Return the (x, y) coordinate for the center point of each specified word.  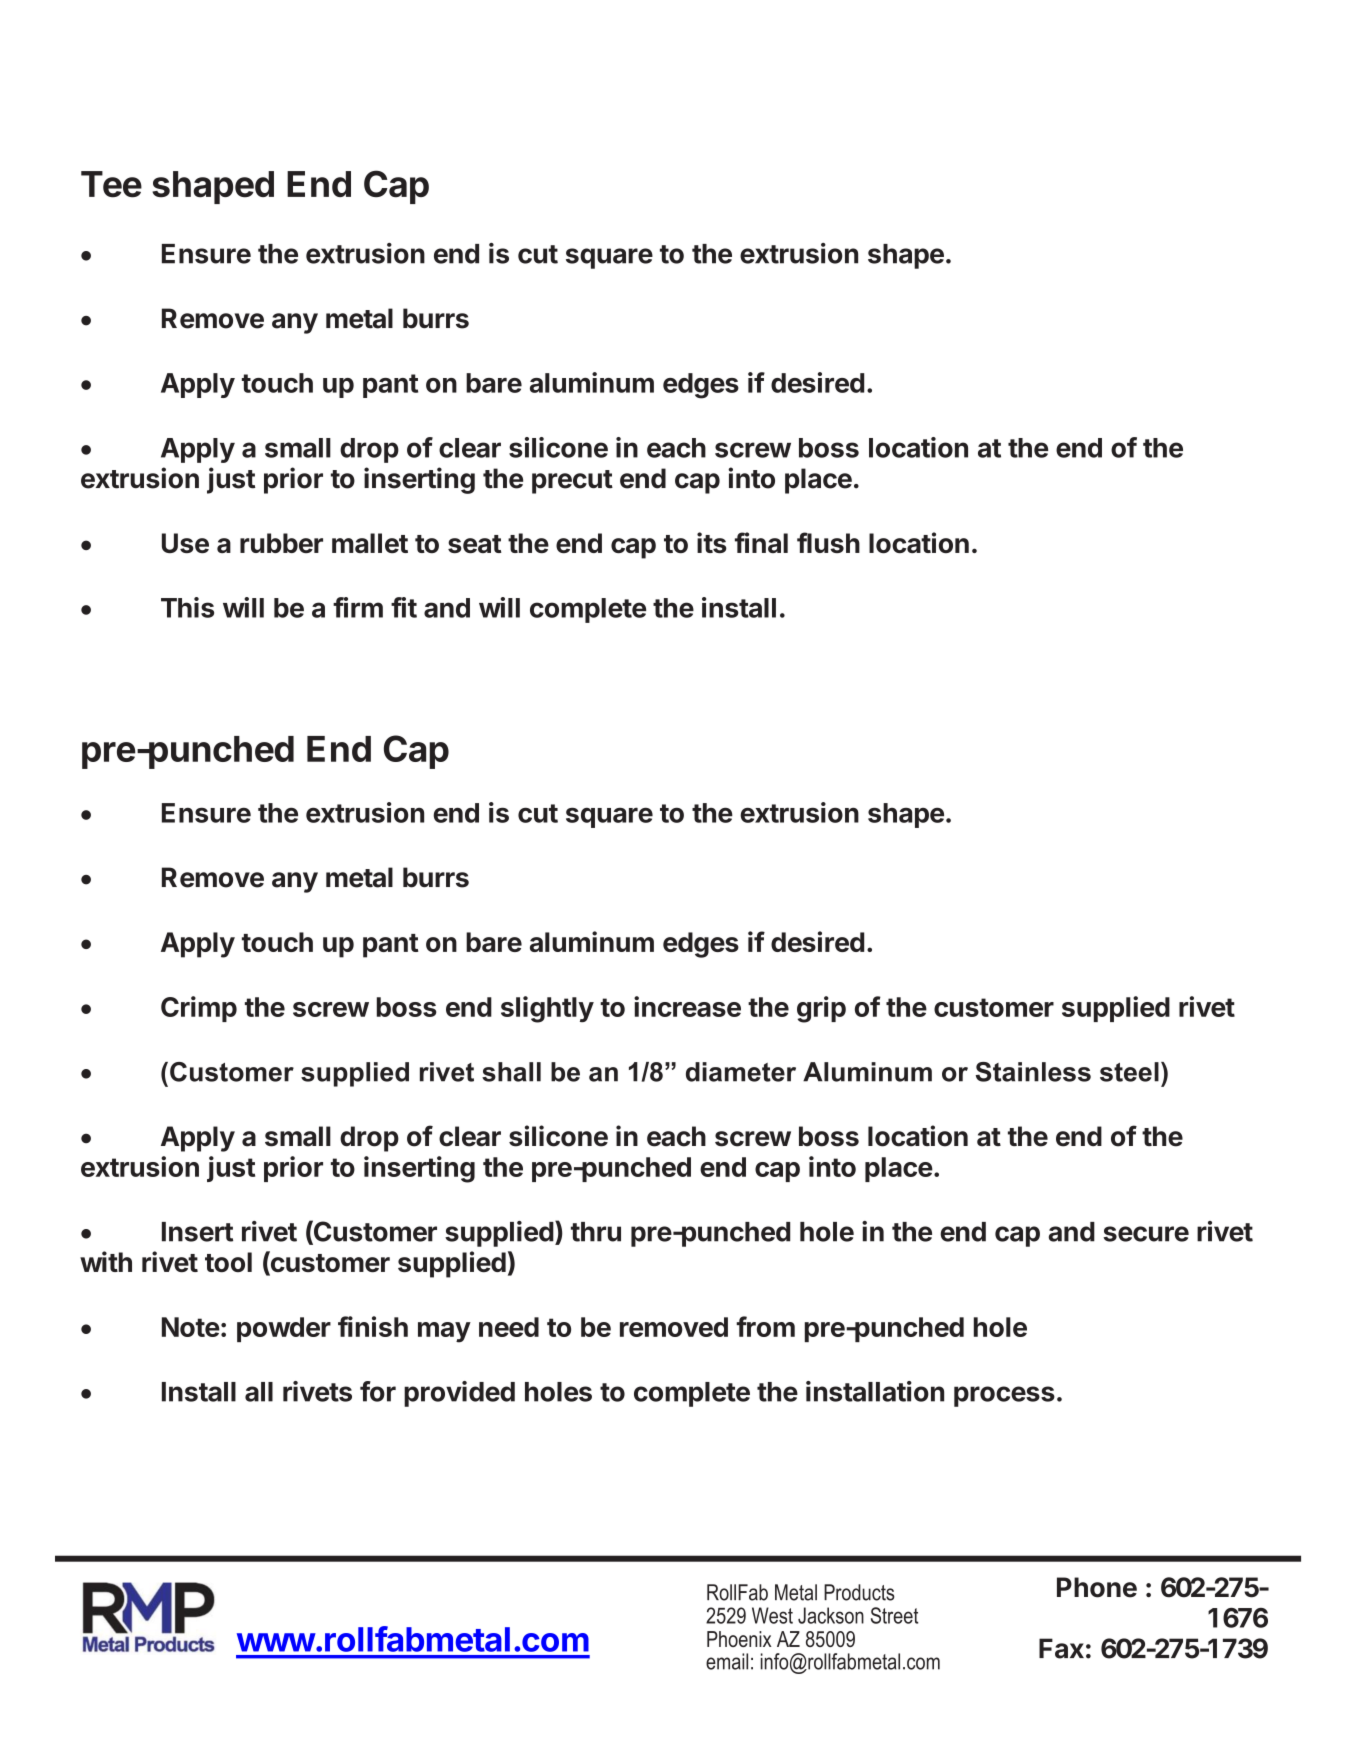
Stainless (1033, 1072)
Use (185, 543)
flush (828, 542)
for (378, 1391)
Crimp (199, 1009)
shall (511, 1072)
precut (572, 482)
